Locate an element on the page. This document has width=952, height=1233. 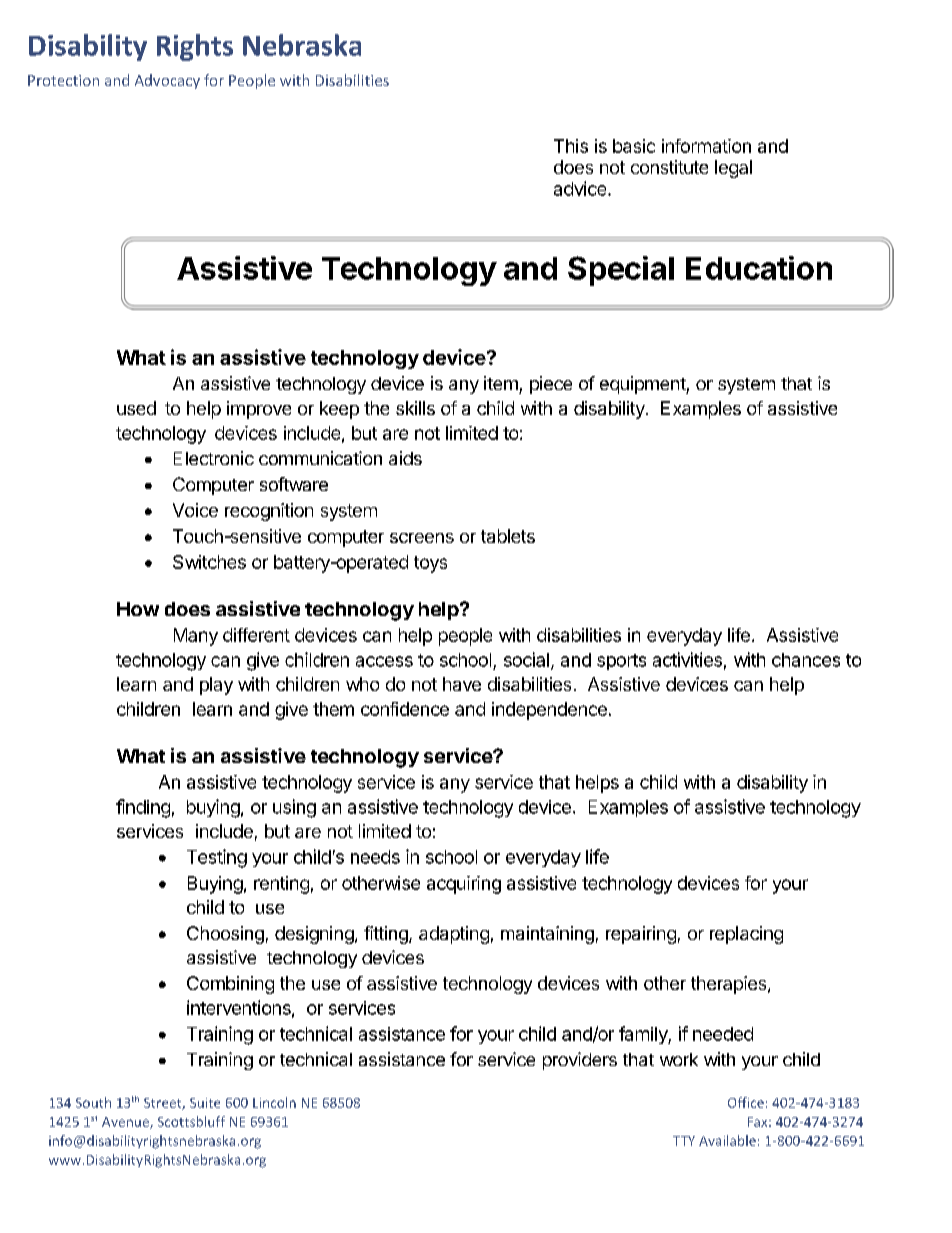
Advocacy is located at coordinates (167, 81).
